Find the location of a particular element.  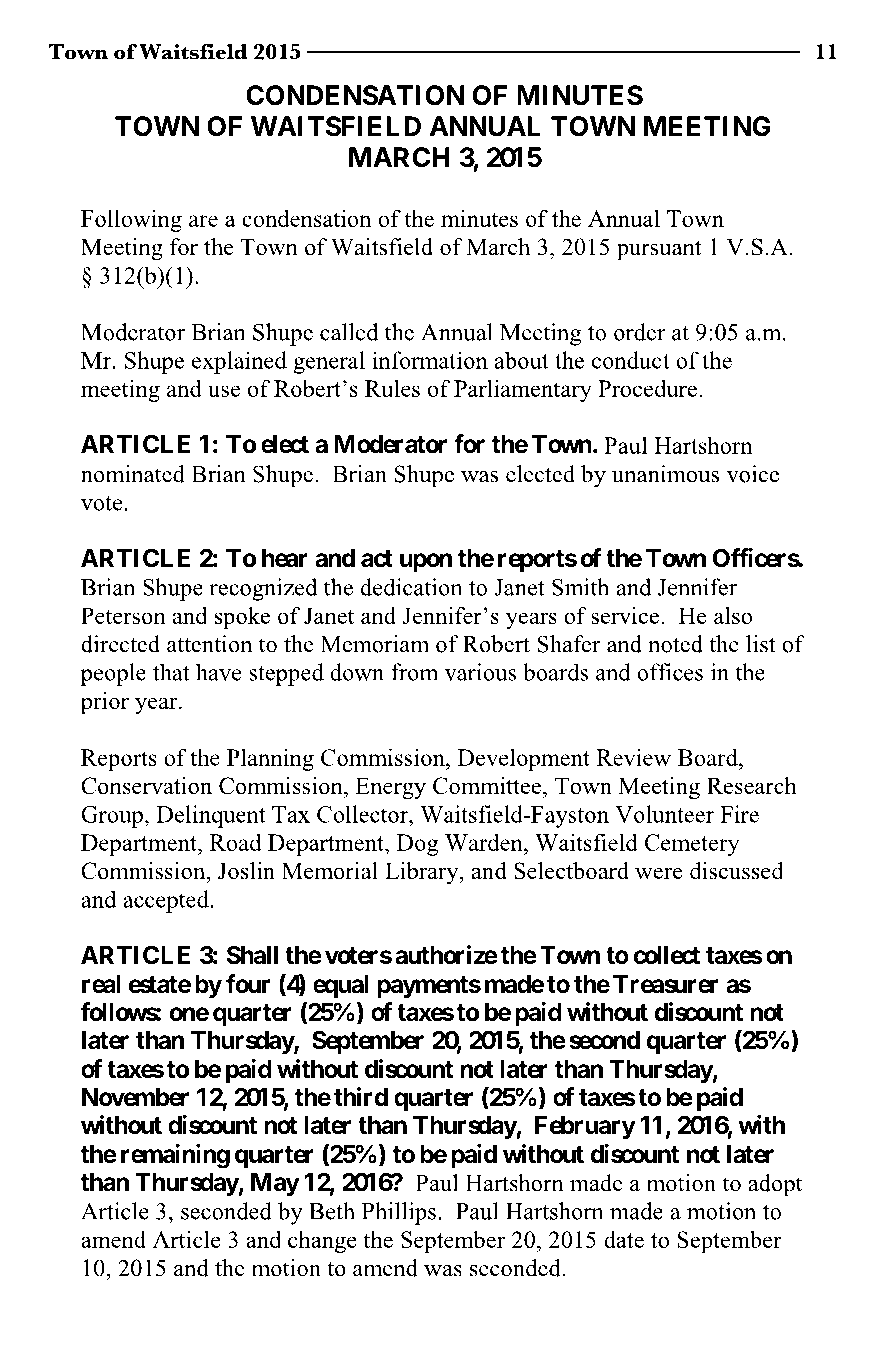

hear is located at coordinates (285, 558).
